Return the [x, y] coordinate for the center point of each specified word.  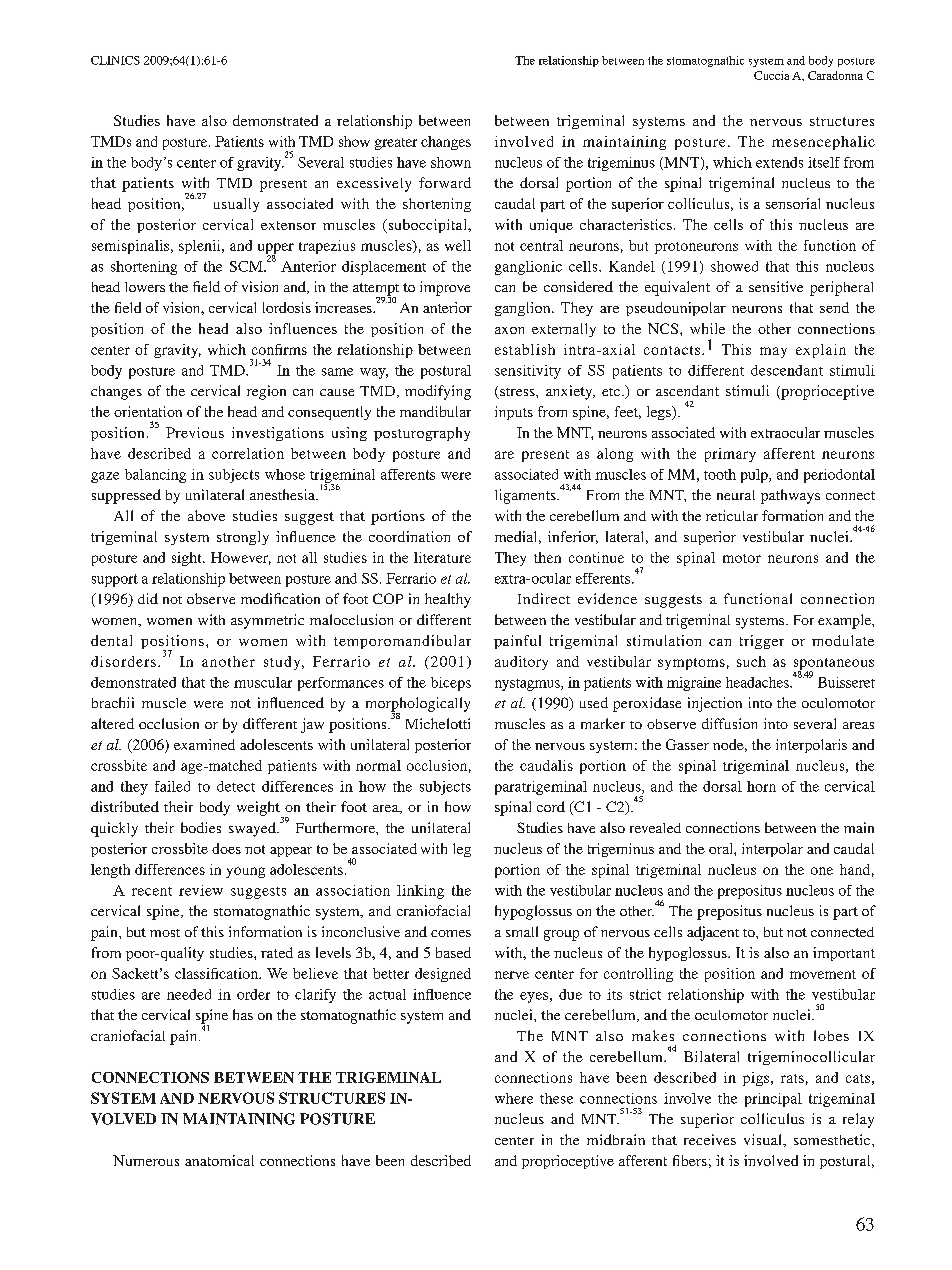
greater [396, 144]
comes [451, 933]
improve [445, 288]
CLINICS [115, 60]
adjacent [713, 933]
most [165, 933]
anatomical [219, 1160]
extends [779, 162]
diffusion [729, 723]
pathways [790, 496]
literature [442, 557]
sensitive [776, 286]
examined [204, 744]
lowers [145, 287]
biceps [451, 684]
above [206, 515]
